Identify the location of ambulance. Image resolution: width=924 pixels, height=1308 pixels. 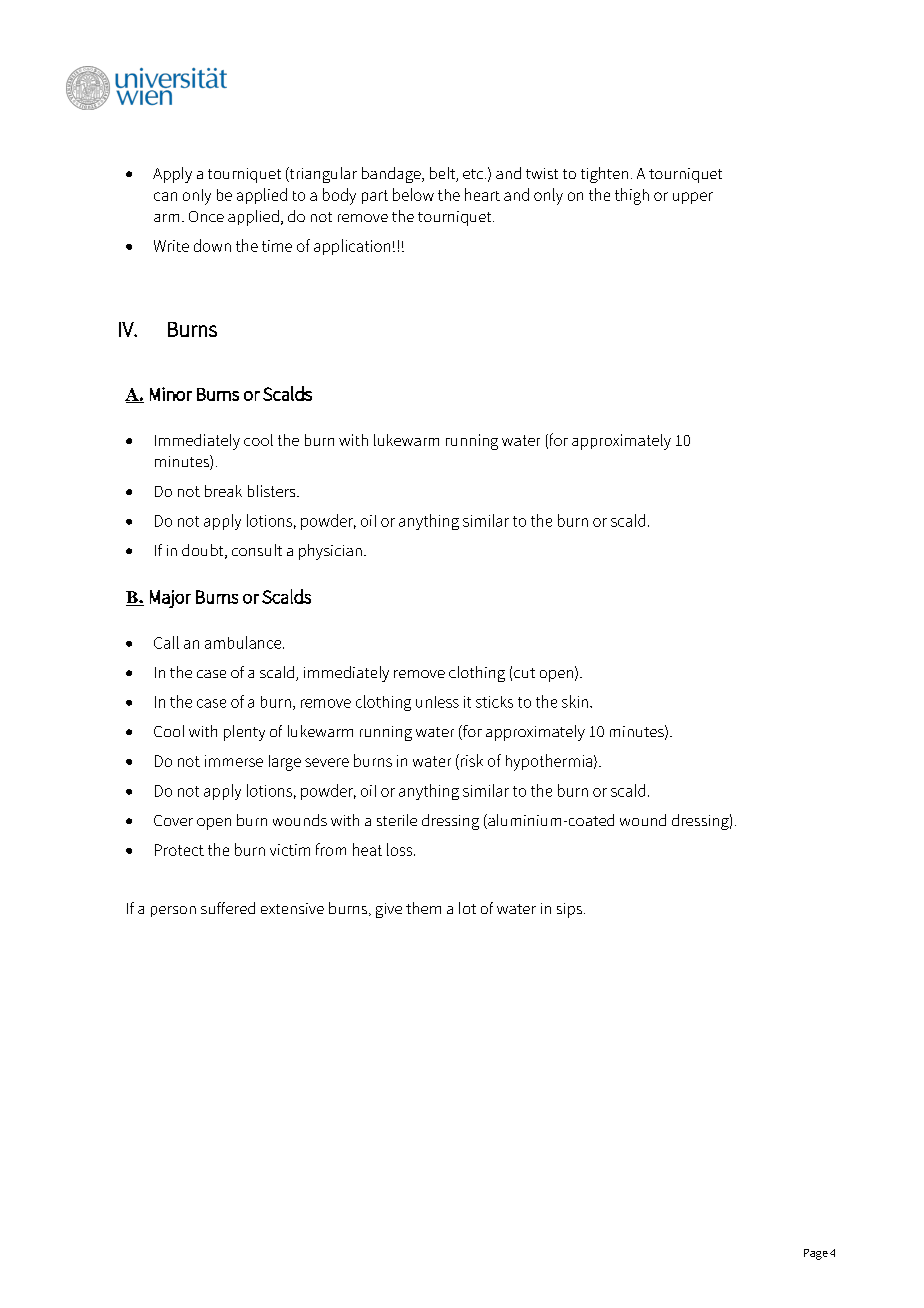
(244, 642).
